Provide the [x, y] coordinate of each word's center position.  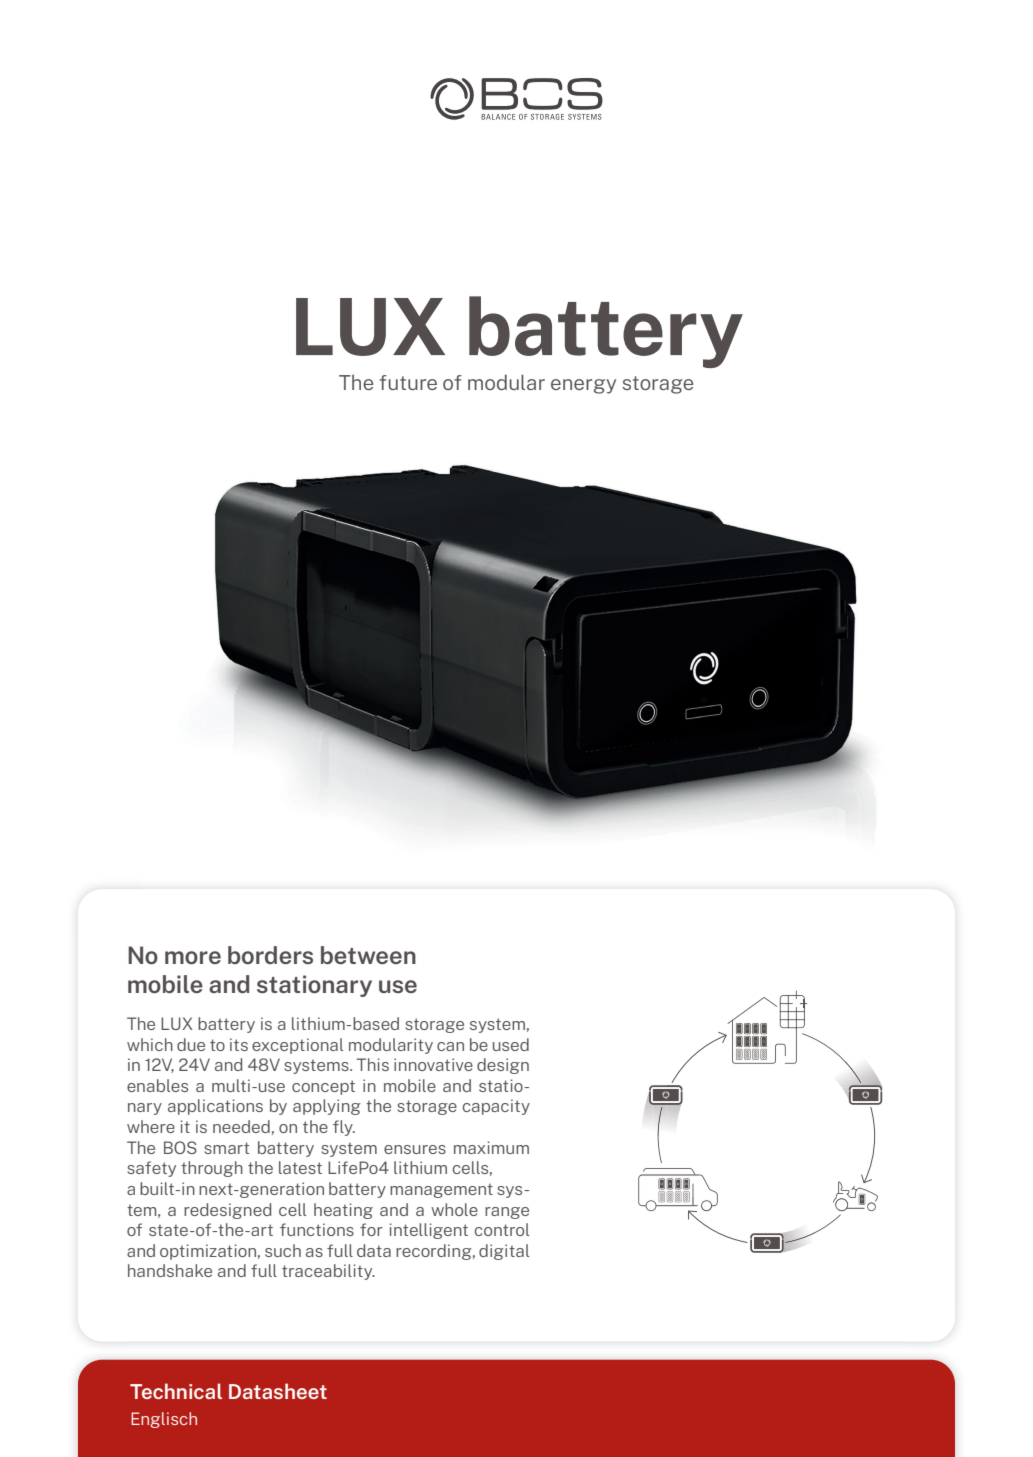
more [193, 957]
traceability [328, 1272]
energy [583, 386]
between [368, 955]
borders [270, 955]
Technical [176, 1391]
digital [504, 1252]
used [511, 1044]
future [408, 382]
